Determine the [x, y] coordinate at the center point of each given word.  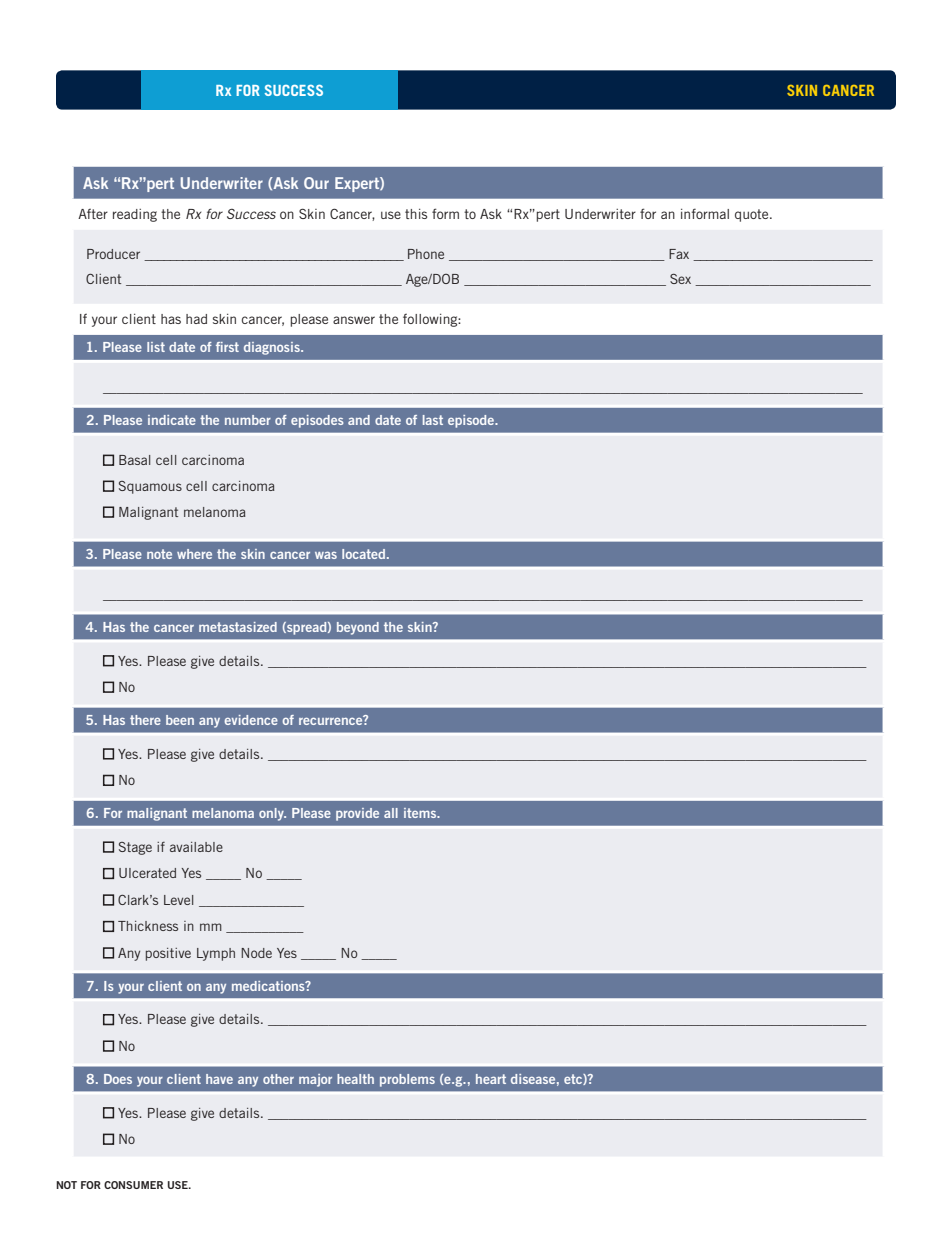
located [363, 554]
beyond [358, 628]
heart [491, 1079]
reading [135, 215]
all [391, 813]
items [421, 813]
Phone [426, 254]
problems [407, 1080]
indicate [172, 420]
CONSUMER [133, 1185]
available [196, 847]
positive [168, 954]
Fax [679, 254]
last [433, 420]
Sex [680, 279]
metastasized [238, 627]
